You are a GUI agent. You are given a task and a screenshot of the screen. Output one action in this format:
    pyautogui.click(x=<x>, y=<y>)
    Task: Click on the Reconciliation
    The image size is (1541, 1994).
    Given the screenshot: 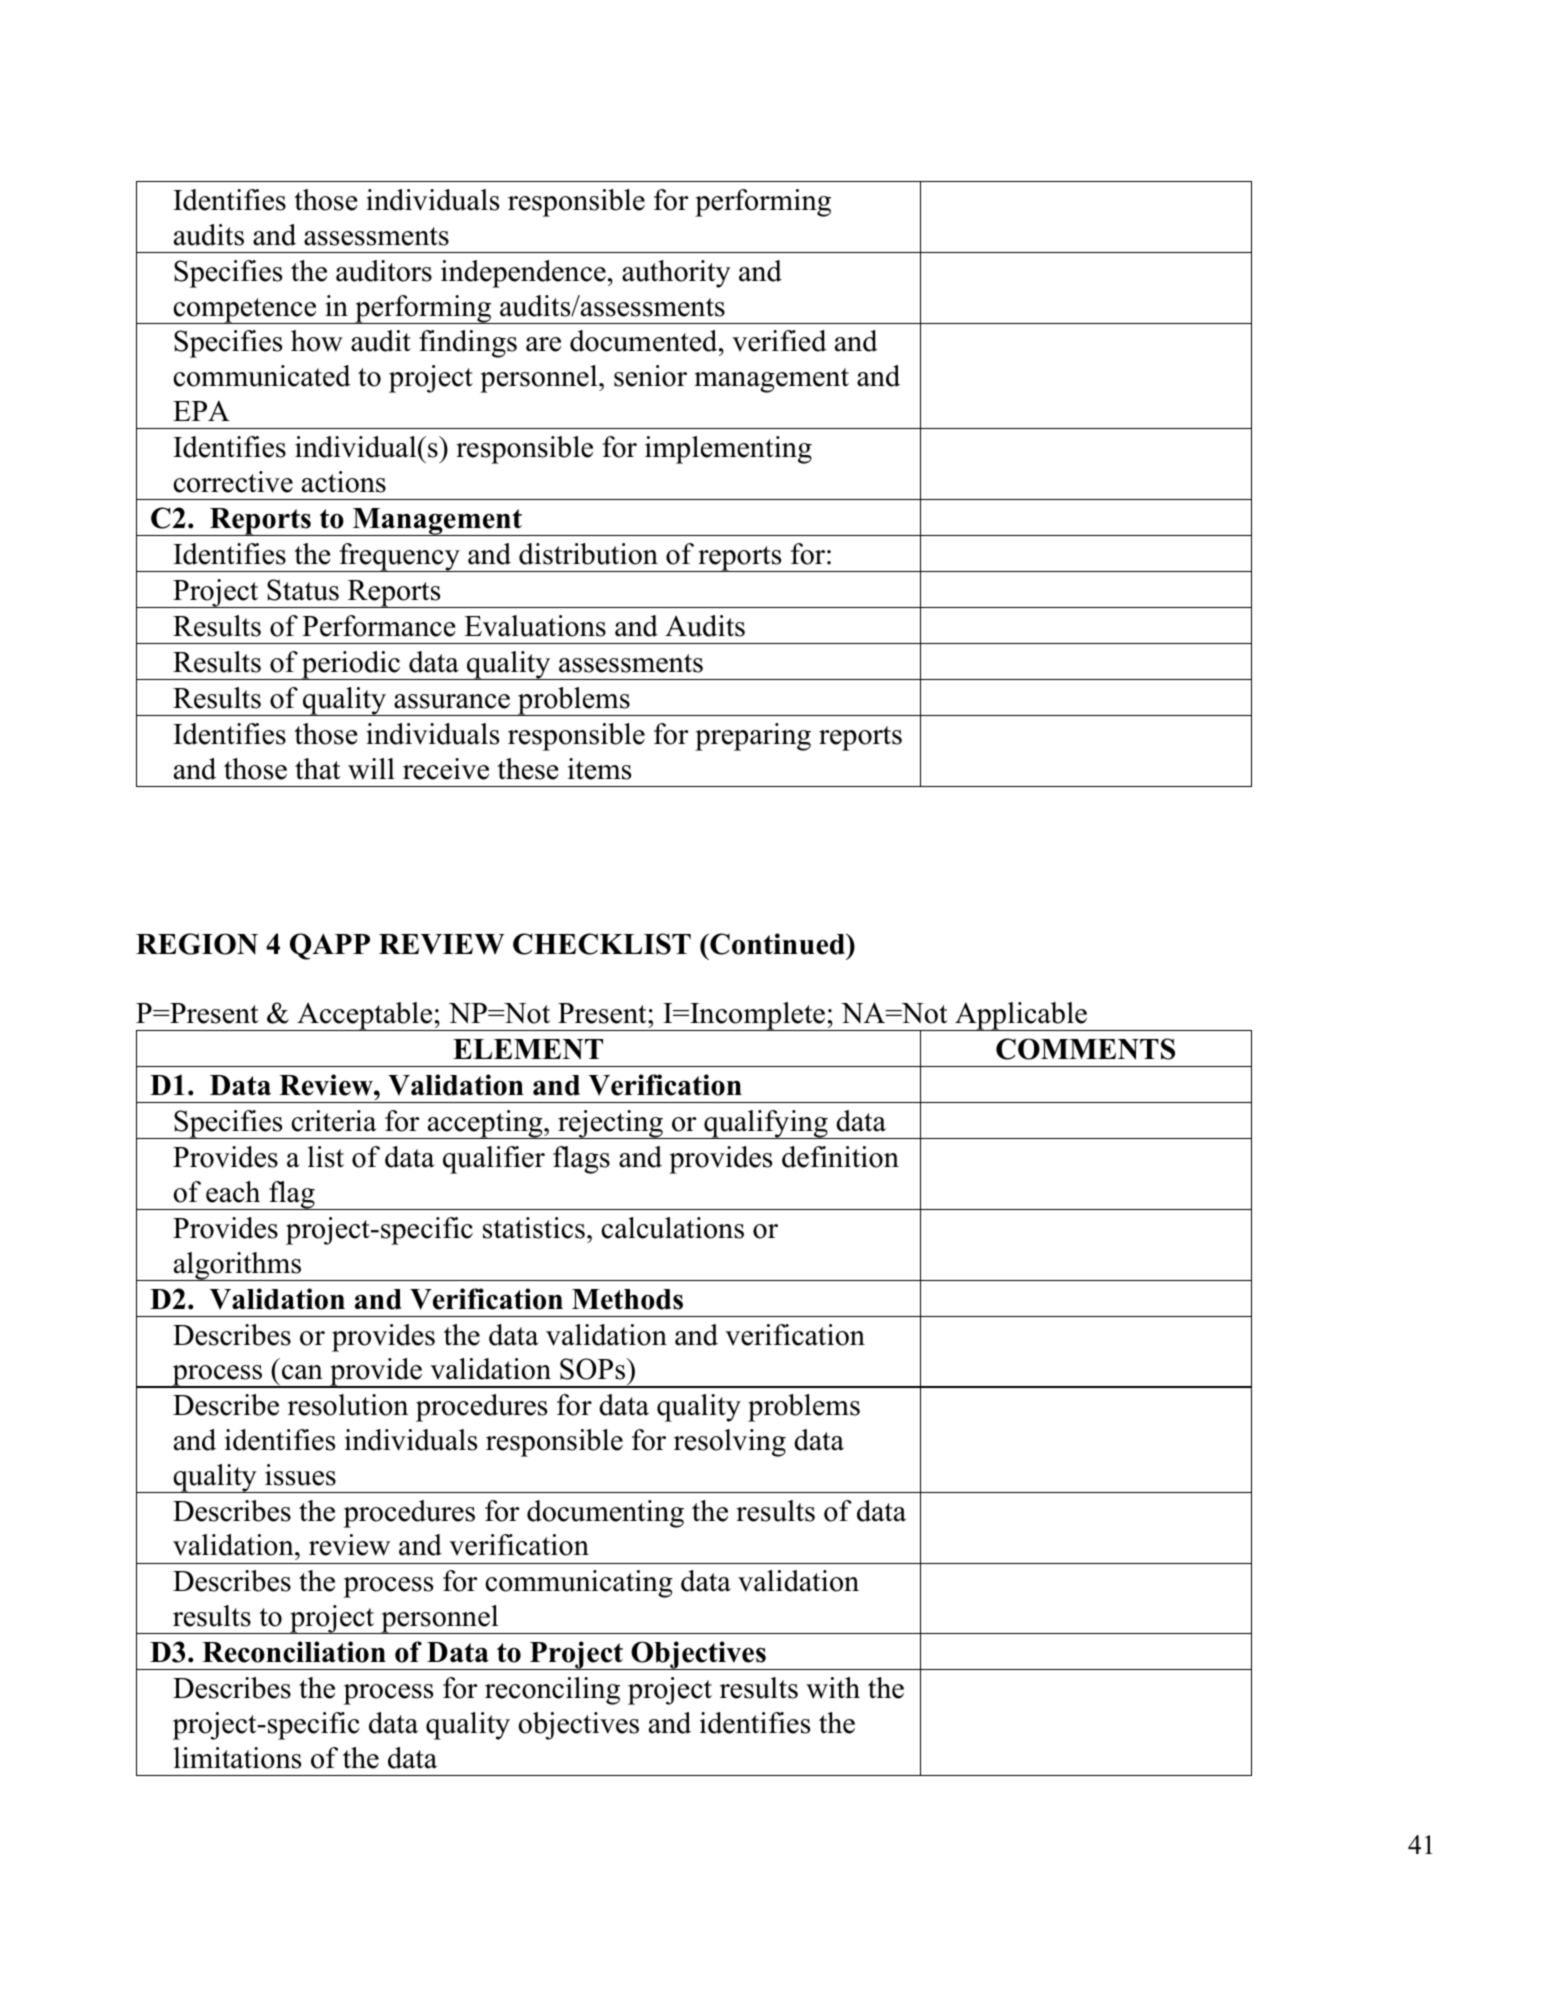 What is the action you would take?
    pyautogui.click(x=294, y=1652)
